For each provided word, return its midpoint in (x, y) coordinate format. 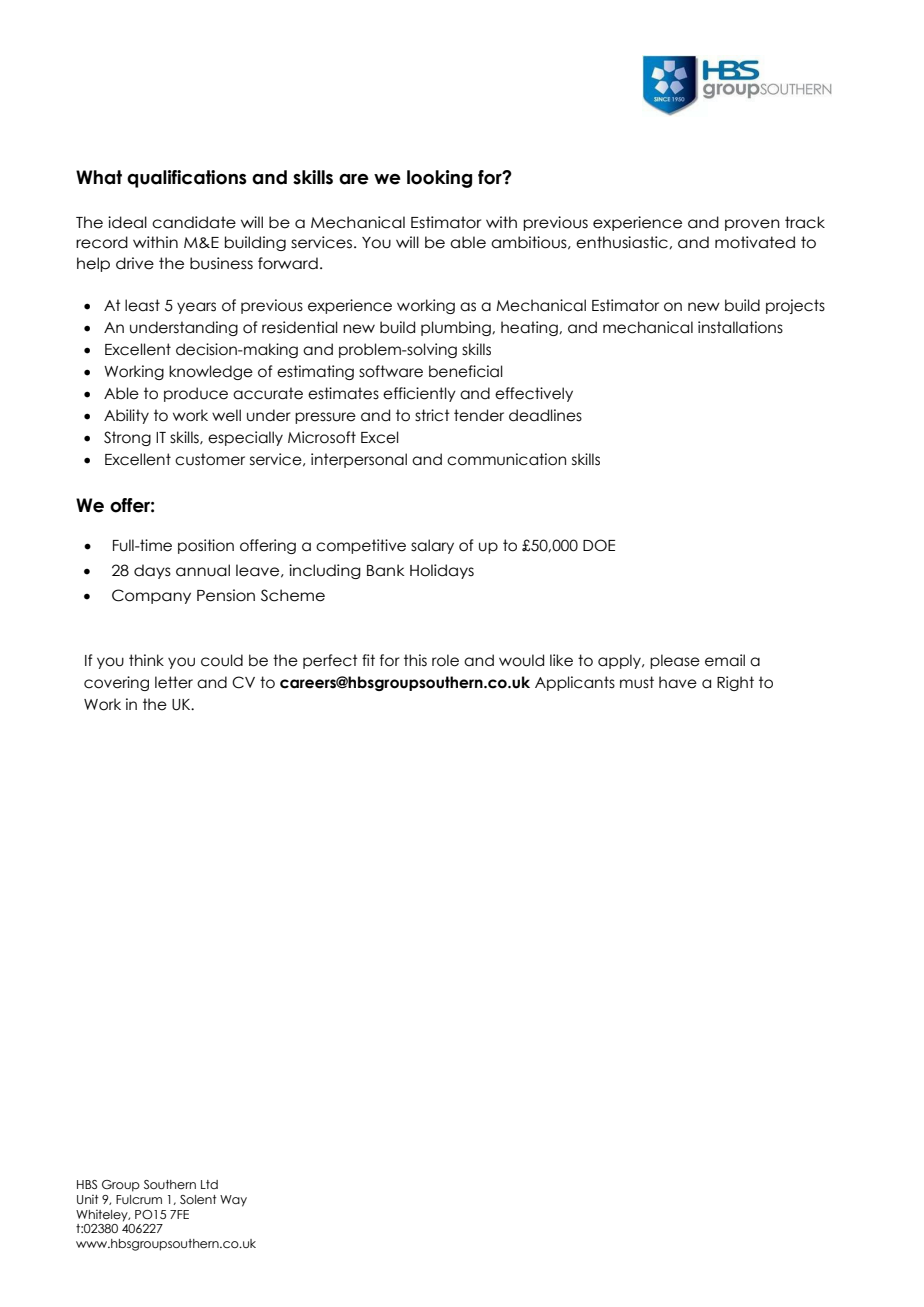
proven (752, 225)
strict (432, 415)
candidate (194, 222)
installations (740, 327)
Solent (198, 1199)
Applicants (575, 683)
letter (174, 682)
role (445, 660)
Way (233, 1201)
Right (735, 683)
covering (116, 683)
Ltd (209, 1184)
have (678, 682)
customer (210, 459)
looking (439, 179)
